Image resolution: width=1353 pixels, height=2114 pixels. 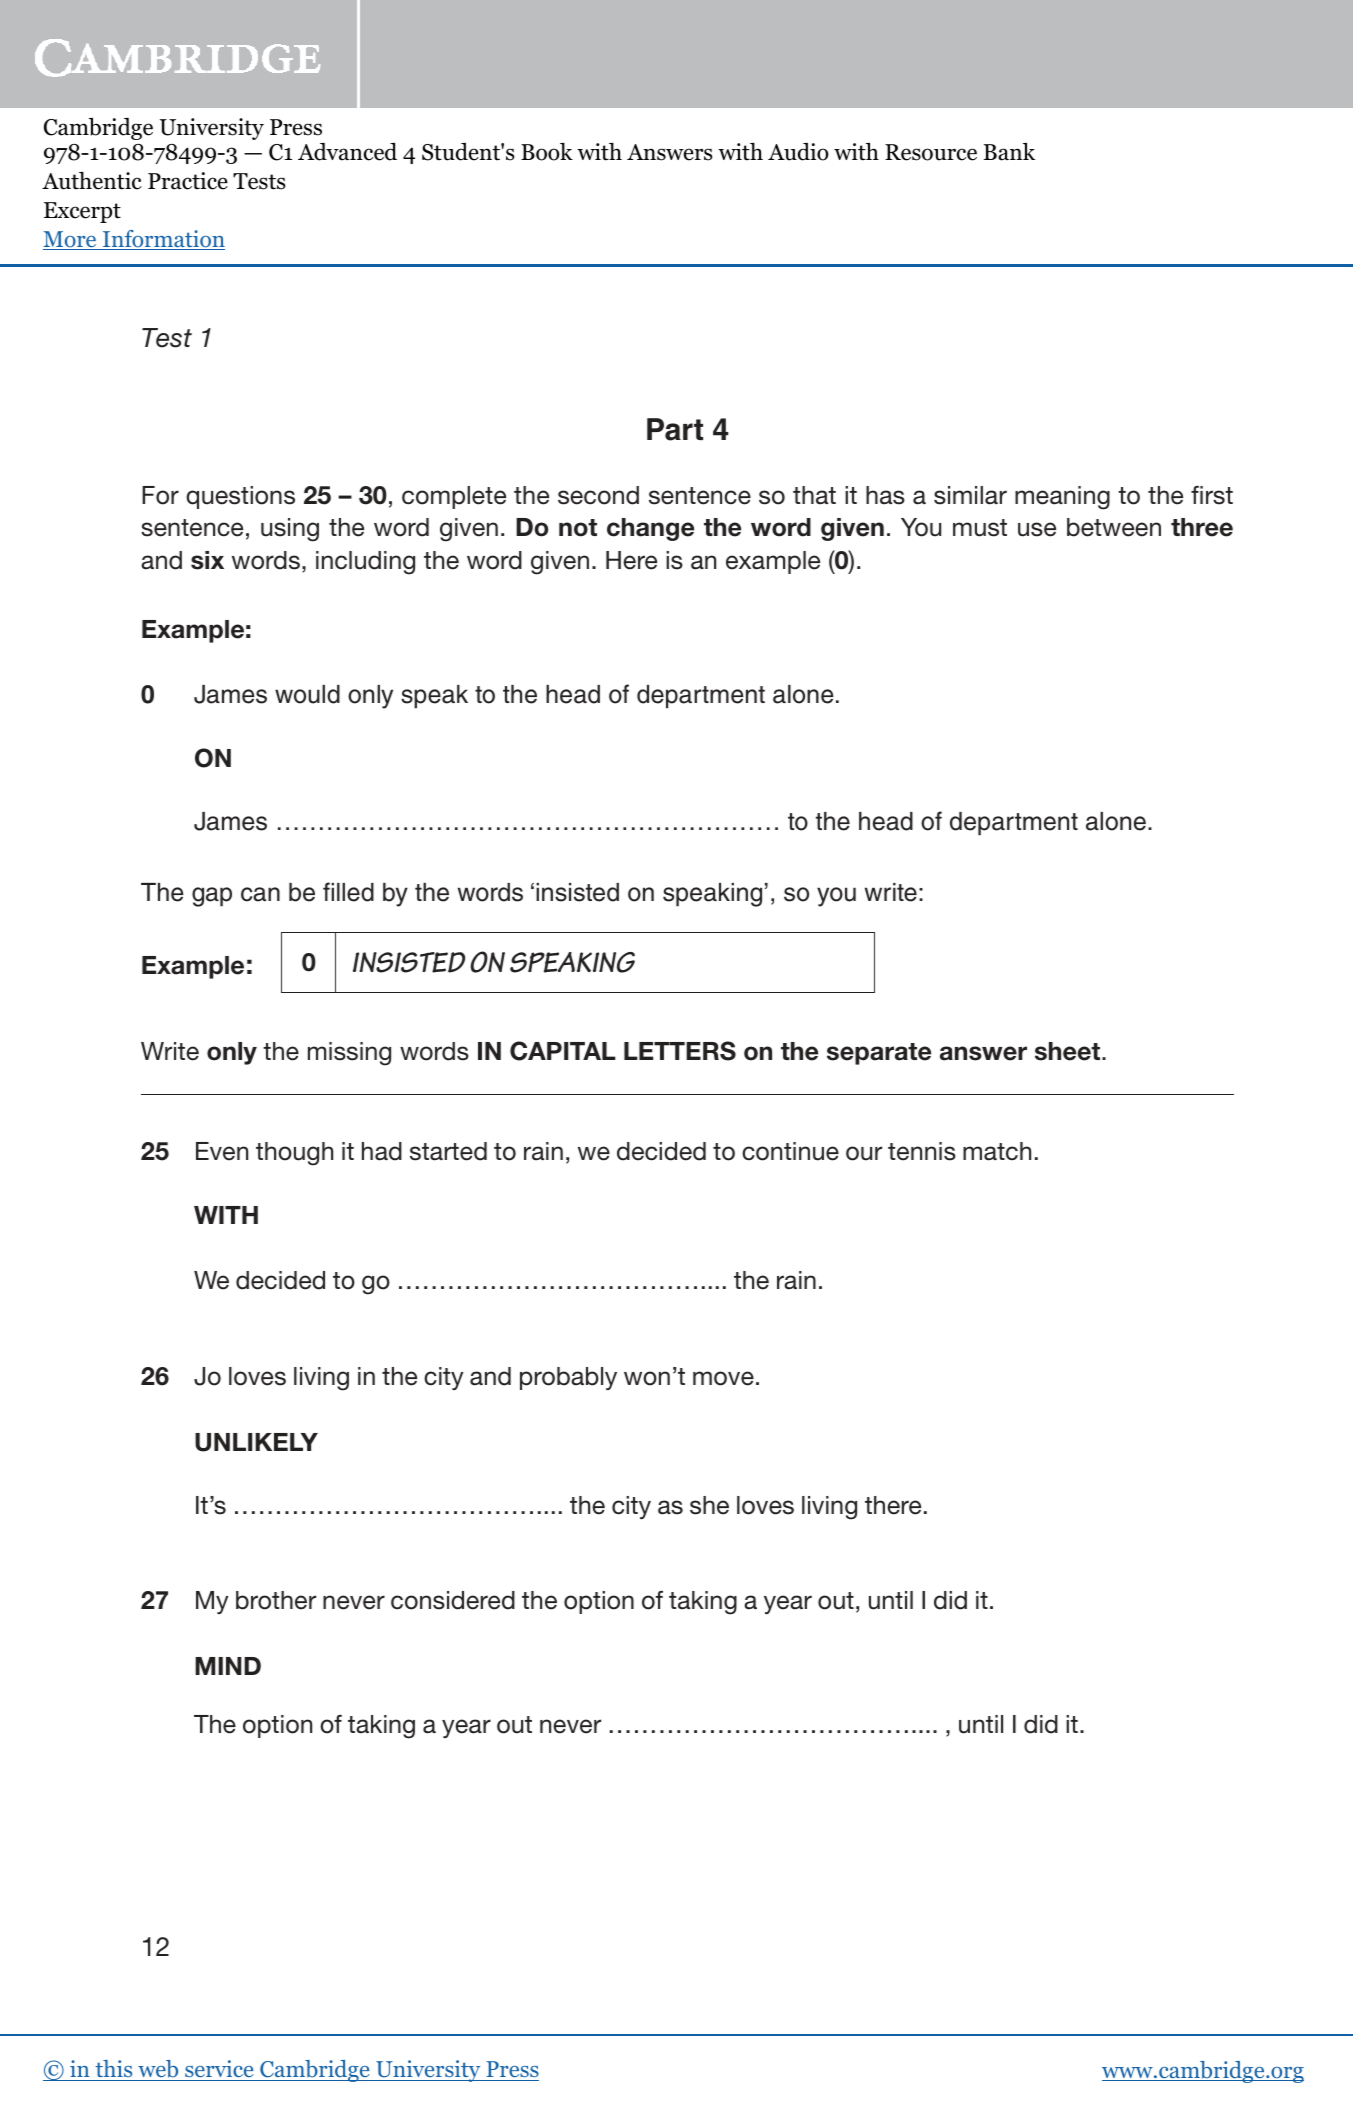 I want to click on LETTERS, so click(x=680, y=1051).
